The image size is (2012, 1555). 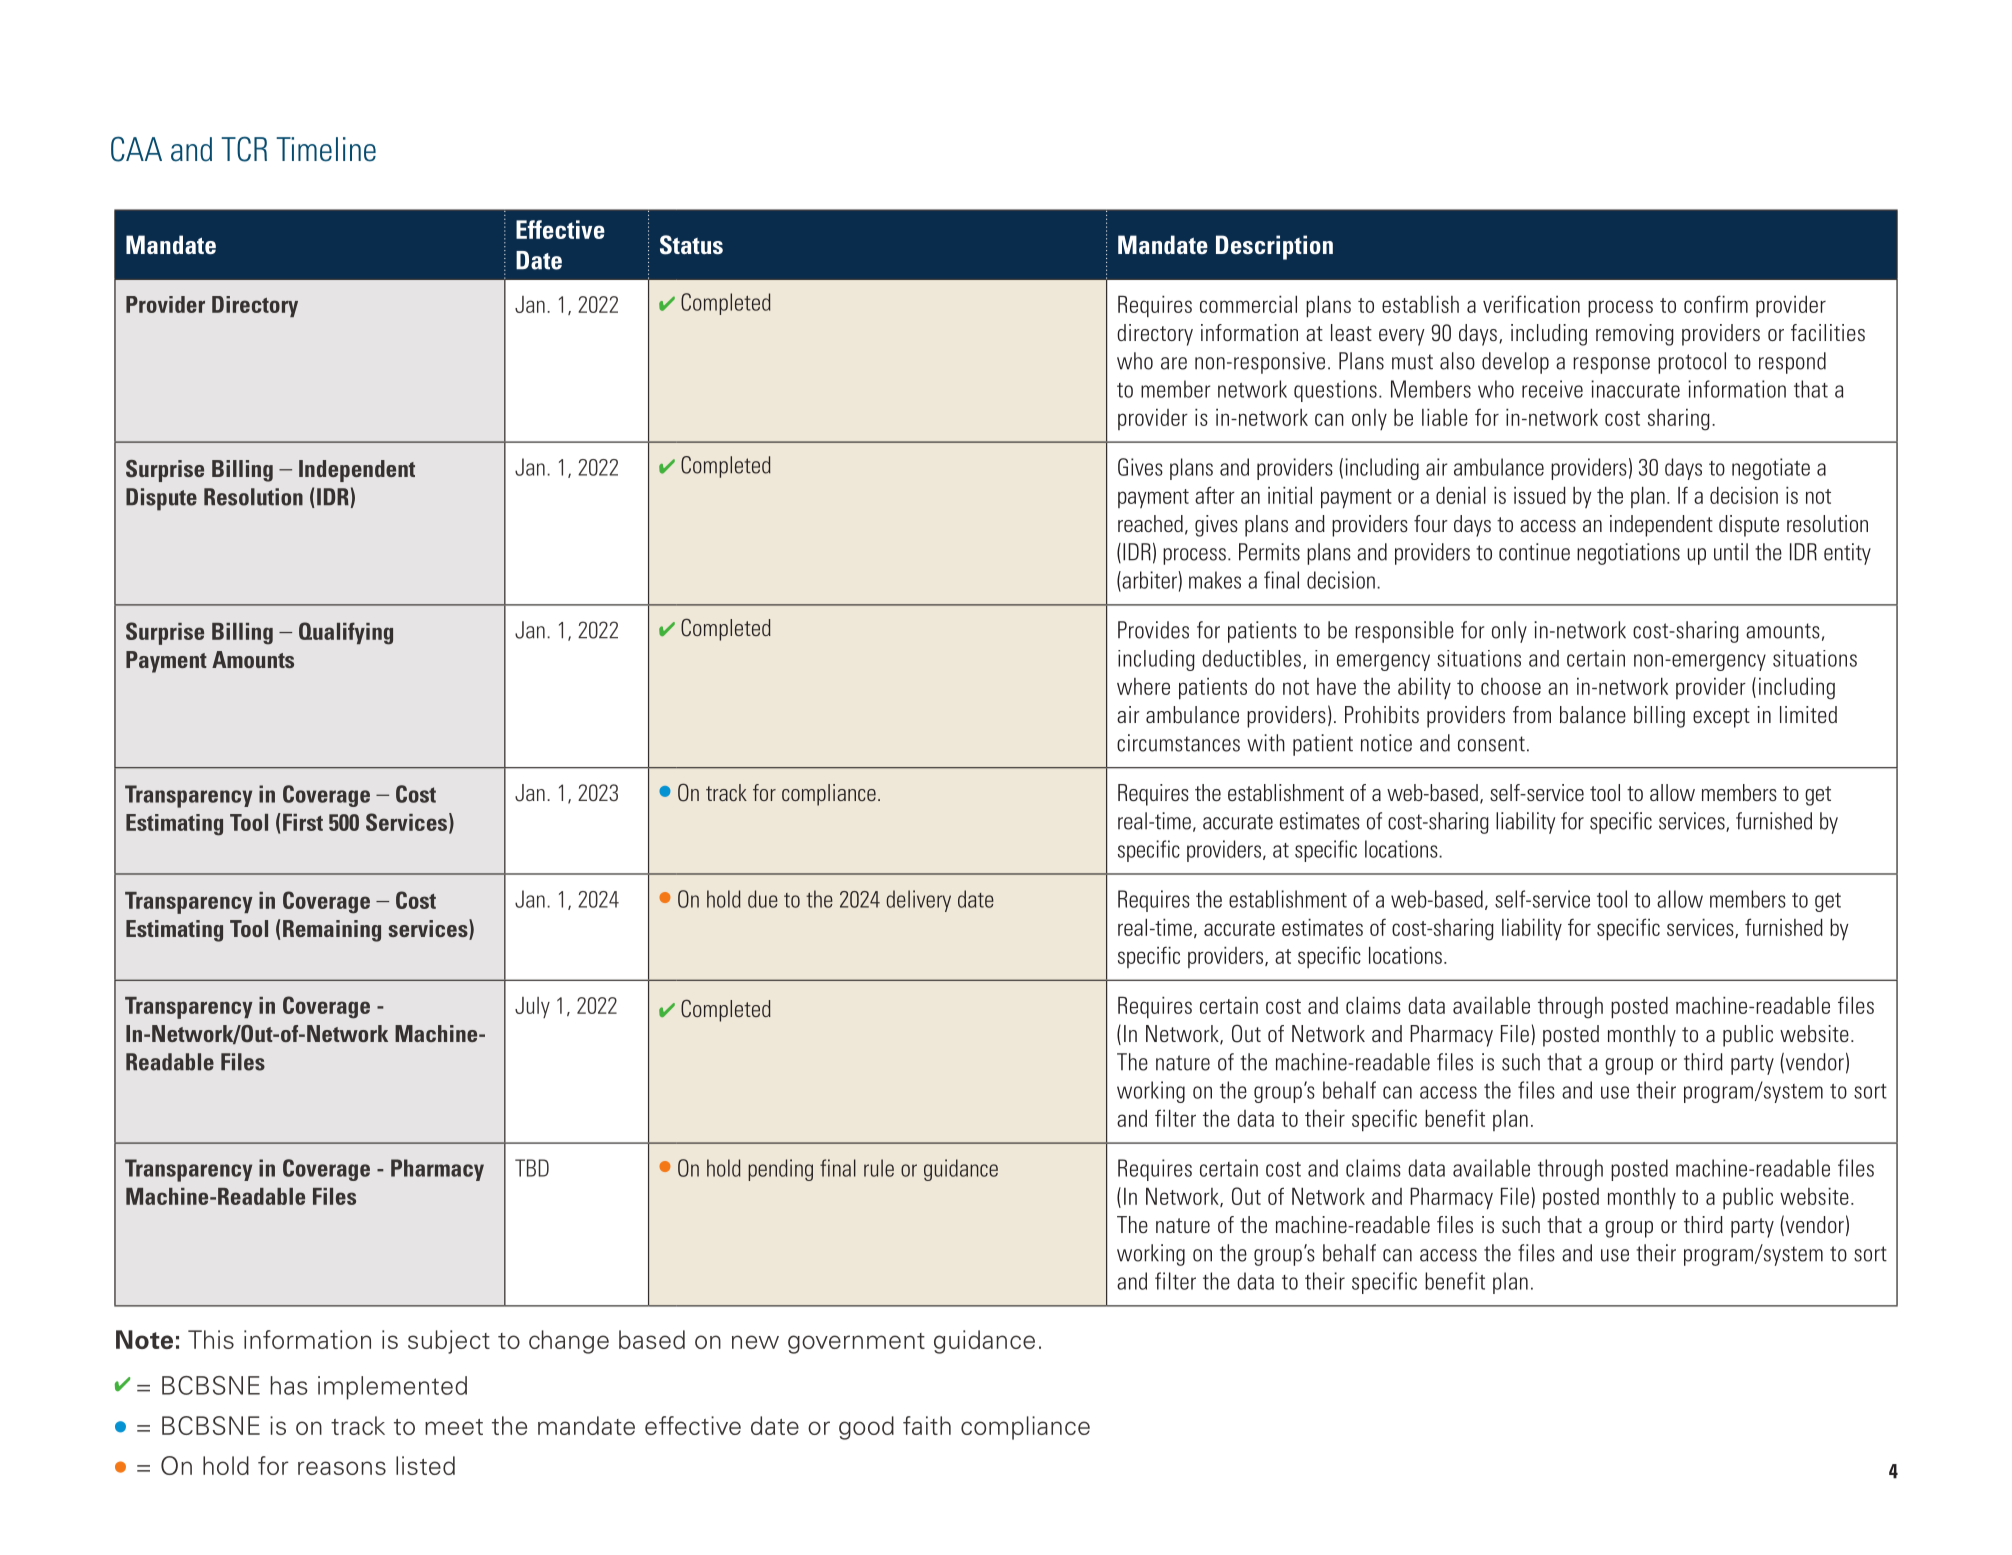 I want to click on TCR, so click(x=244, y=149).
